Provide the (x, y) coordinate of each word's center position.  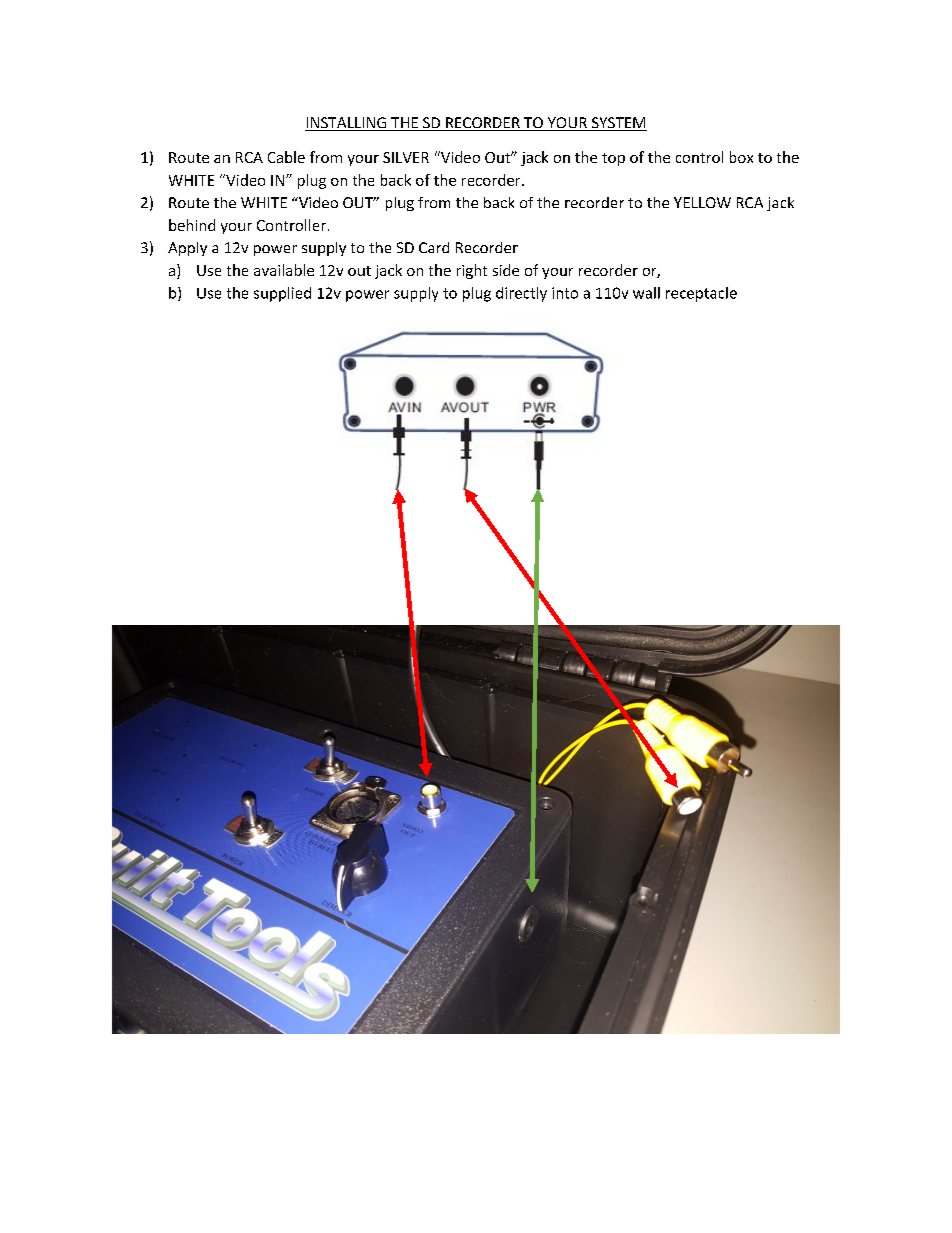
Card (434, 247)
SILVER (406, 157)
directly (521, 294)
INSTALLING (347, 124)
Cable (286, 157)
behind (192, 225)
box (741, 157)
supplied (282, 294)
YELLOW (702, 202)
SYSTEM (618, 124)
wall (646, 293)
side (506, 270)
